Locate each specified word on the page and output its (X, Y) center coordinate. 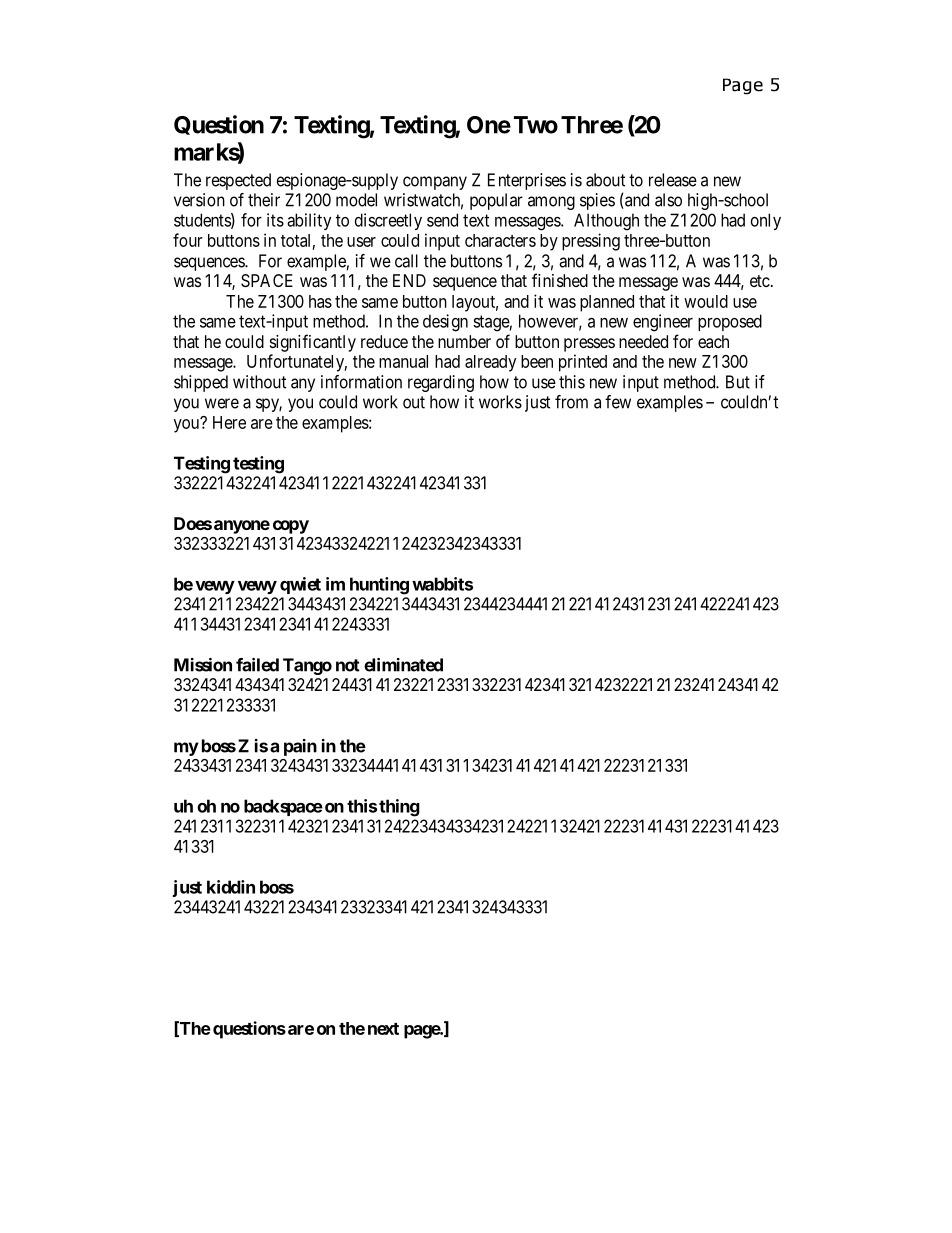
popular (496, 201)
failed (257, 665)
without (259, 382)
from (571, 402)
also (668, 200)
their (264, 200)
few (618, 402)
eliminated (403, 665)
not (348, 665)
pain (300, 747)
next (383, 1029)
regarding (441, 383)
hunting (379, 586)
